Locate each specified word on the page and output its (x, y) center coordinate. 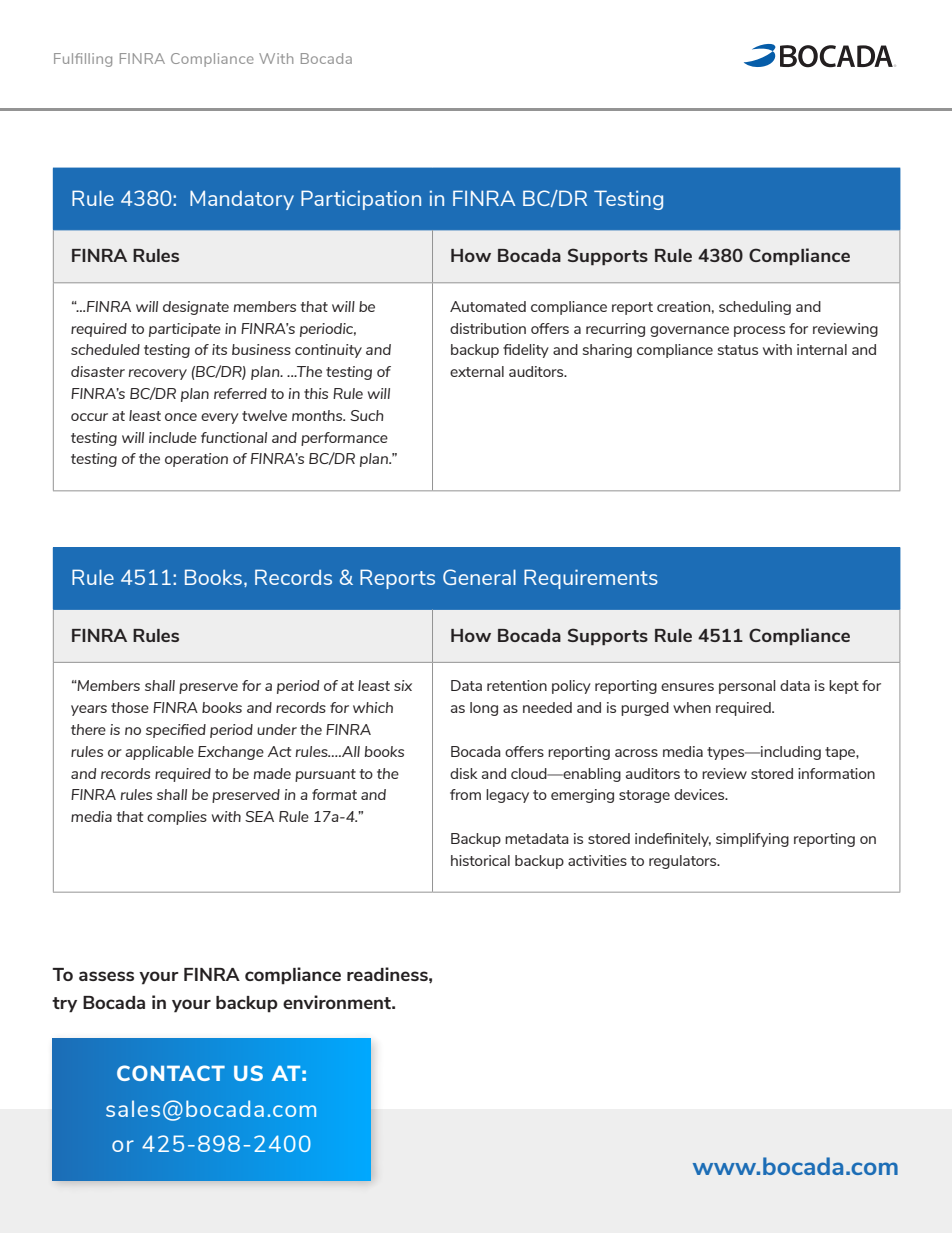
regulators (684, 862)
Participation (361, 200)
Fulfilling (83, 60)
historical (480, 860)
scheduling (755, 308)
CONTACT (171, 1073)
